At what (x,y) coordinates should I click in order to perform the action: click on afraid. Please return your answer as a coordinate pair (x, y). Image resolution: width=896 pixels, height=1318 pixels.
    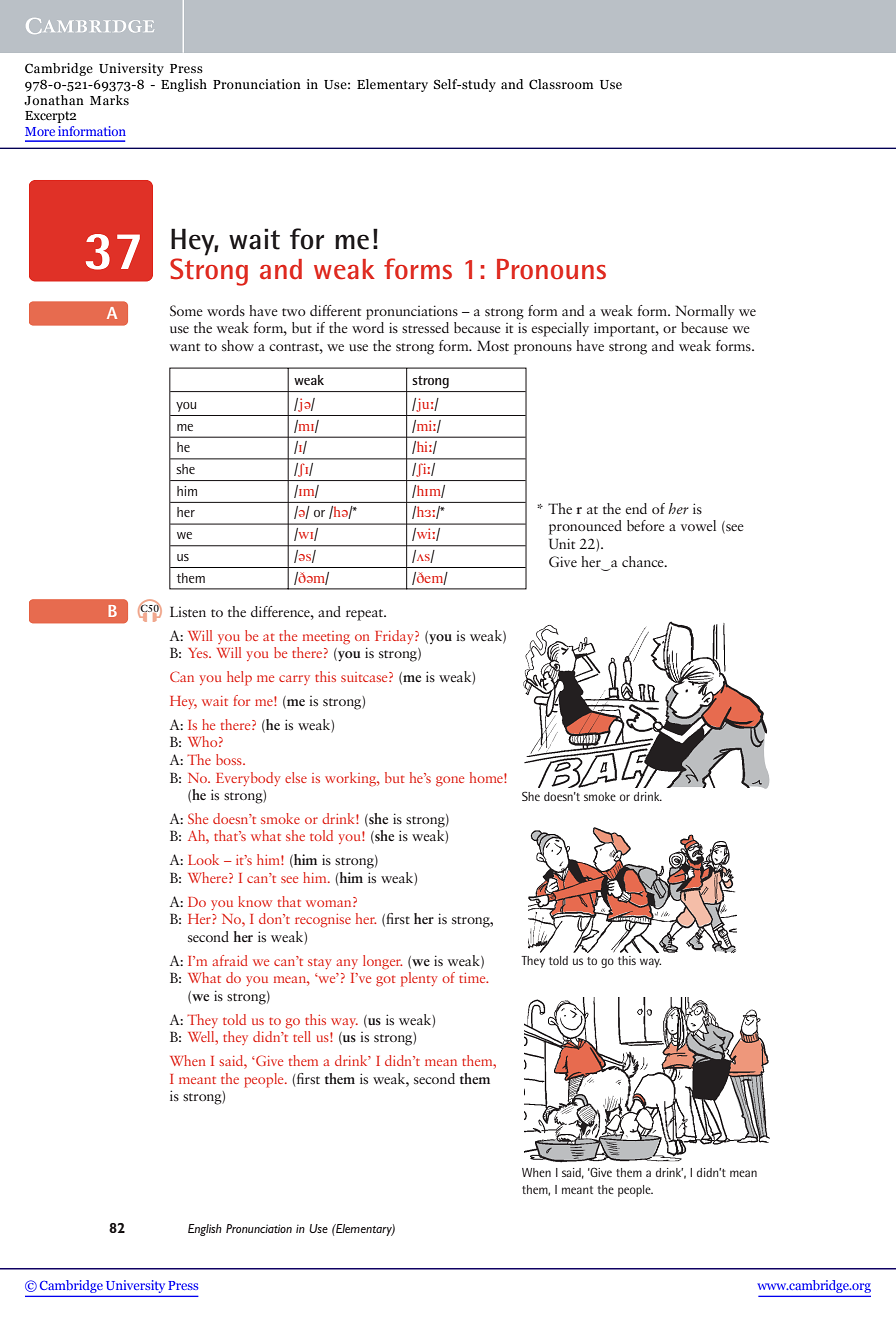
    Looking at the image, I should click on (230, 960).
